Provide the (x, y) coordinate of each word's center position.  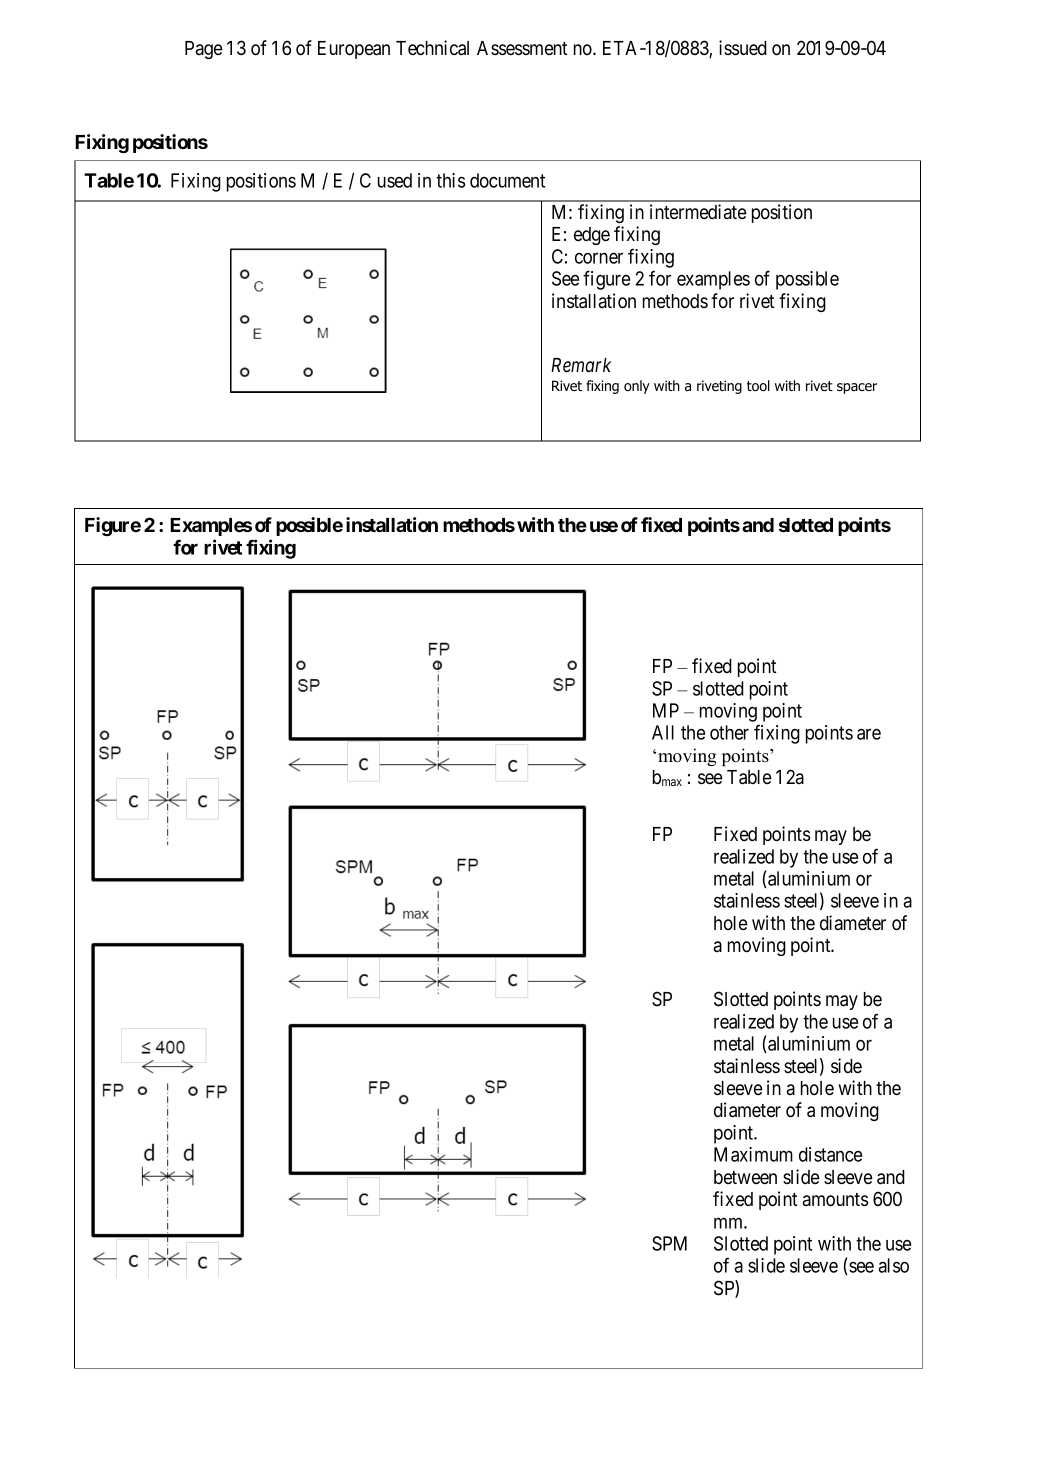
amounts (835, 1200)
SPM (669, 1243)
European (354, 50)
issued (743, 48)
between (745, 1177)
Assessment (522, 48)
